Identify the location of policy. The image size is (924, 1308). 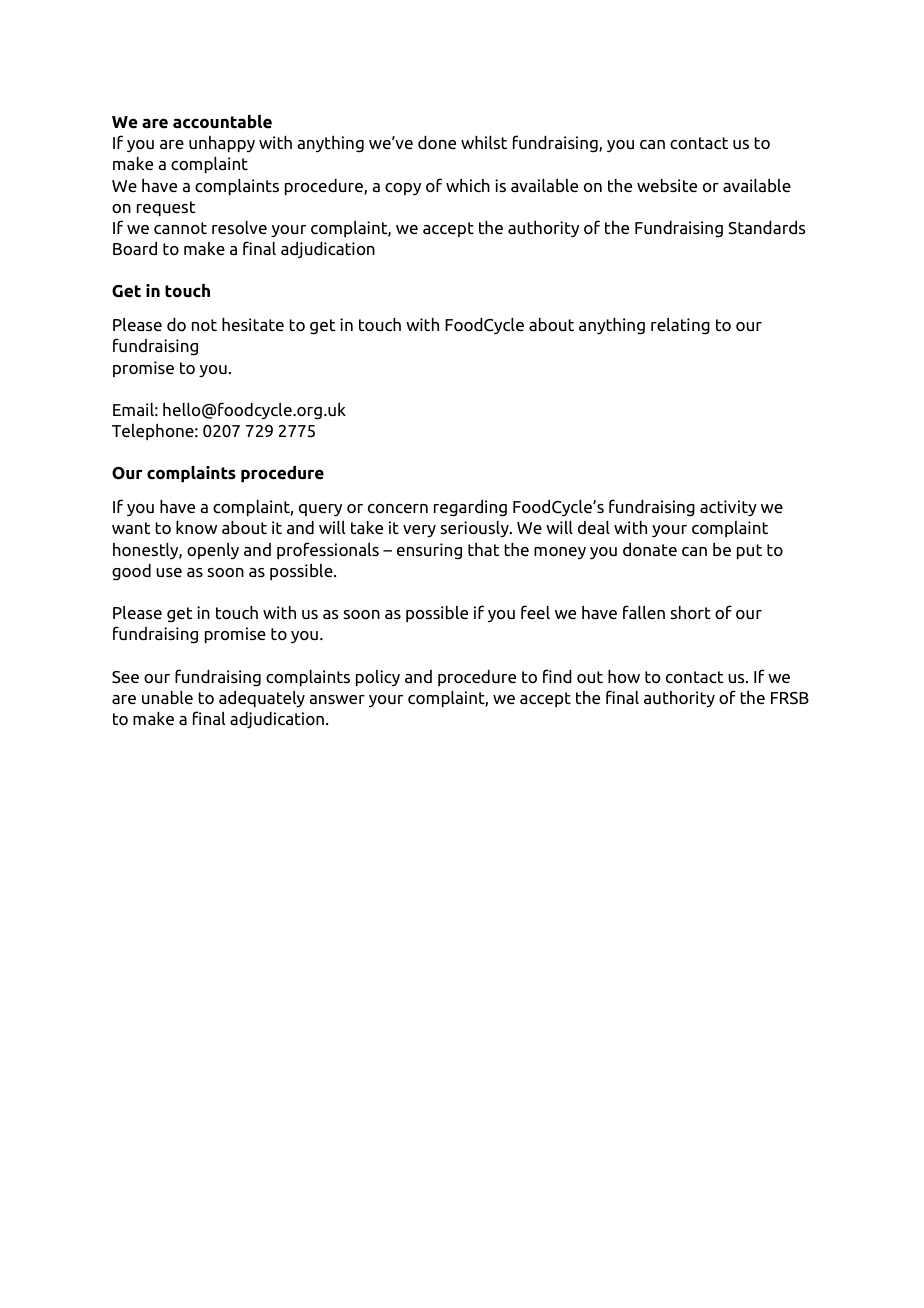
(378, 678).
